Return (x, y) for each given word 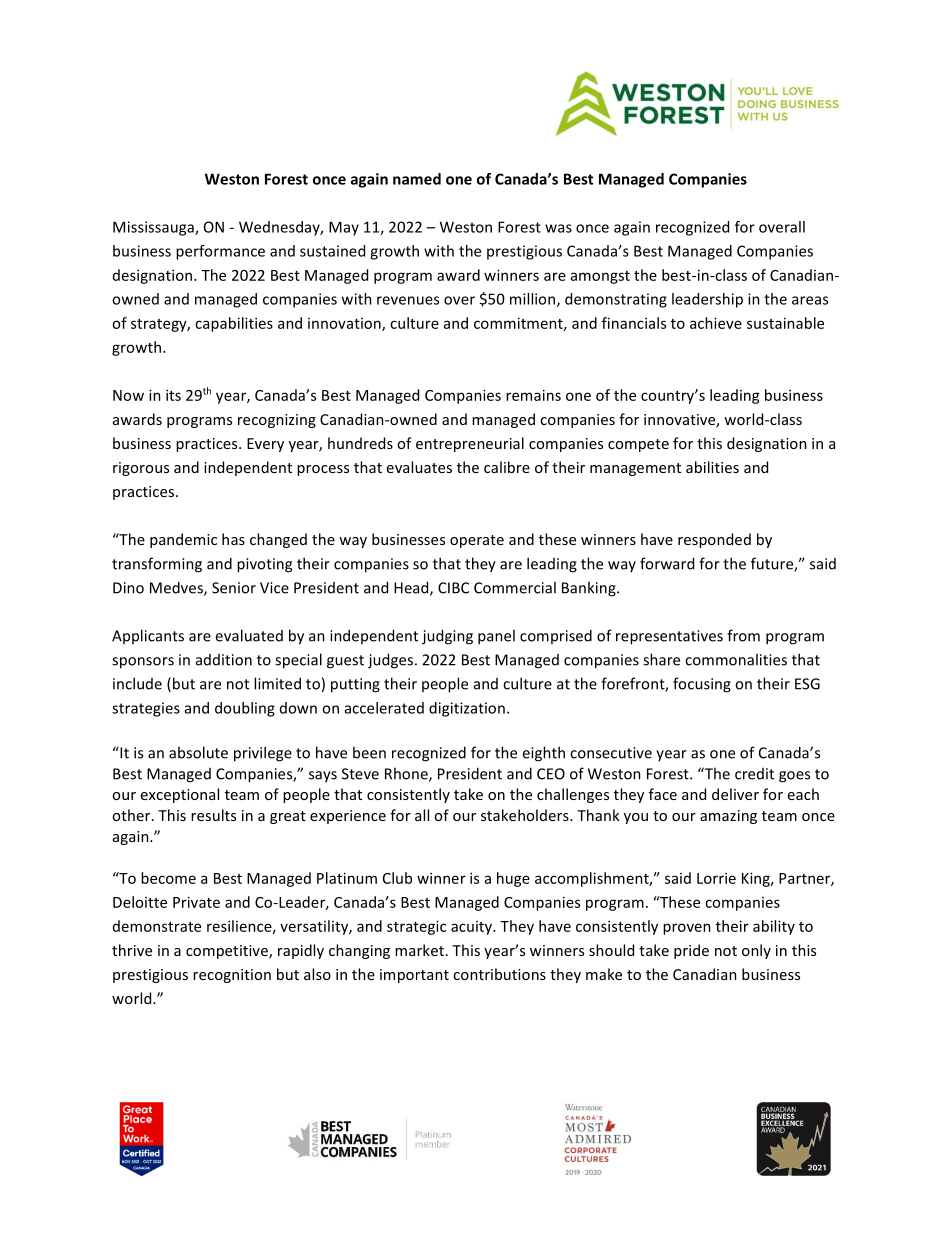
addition (224, 660)
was (558, 228)
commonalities (736, 659)
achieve (716, 323)
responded (714, 540)
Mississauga (154, 228)
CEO (551, 774)
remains (533, 395)
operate (477, 541)
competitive (228, 952)
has (233, 539)
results (213, 815)
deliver (735, 794)
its (173, 395)
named (417, 179)
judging (447, 637)
